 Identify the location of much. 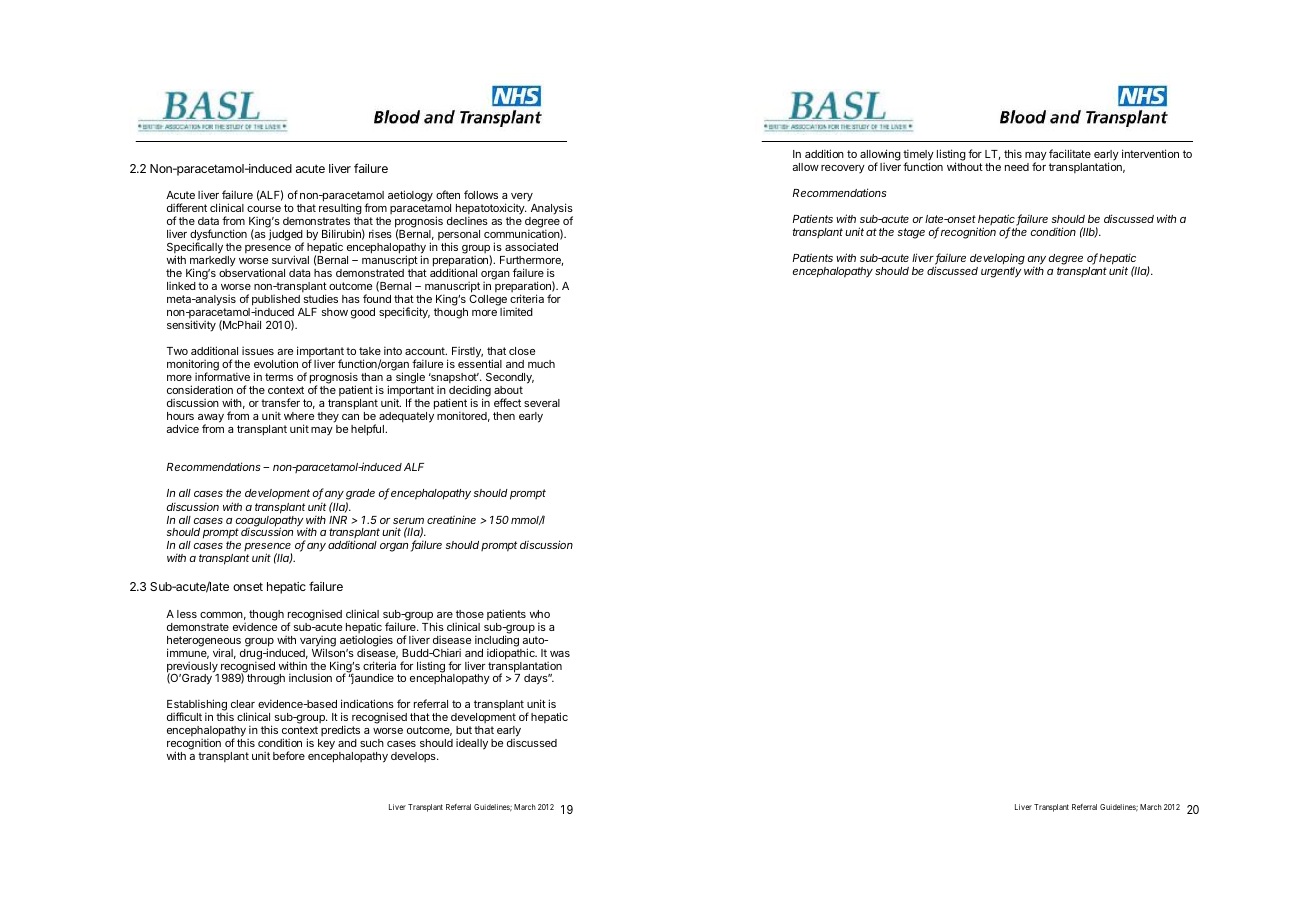
(541, 364).
